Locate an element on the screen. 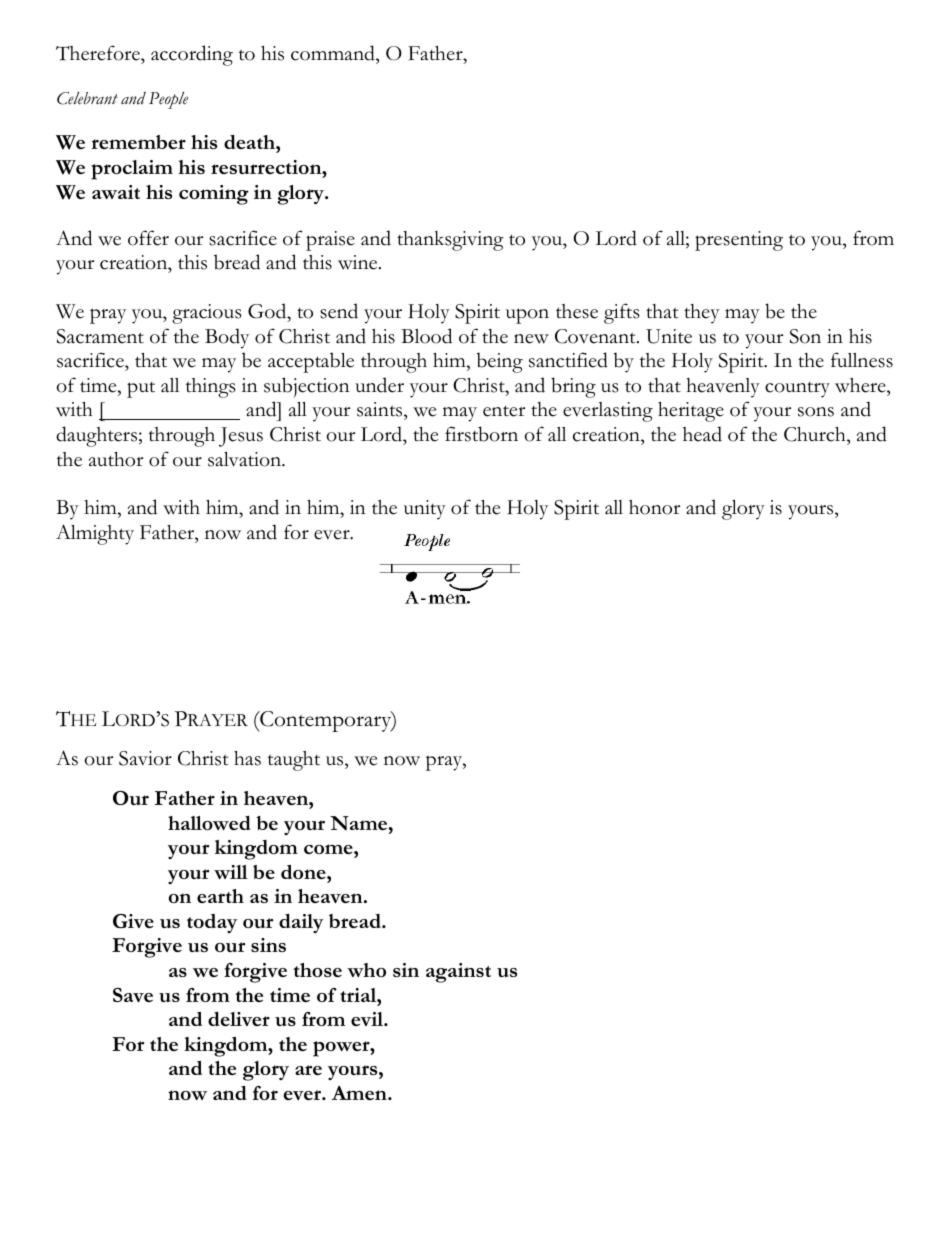  hallowed is located at coordinates (209, 823).
